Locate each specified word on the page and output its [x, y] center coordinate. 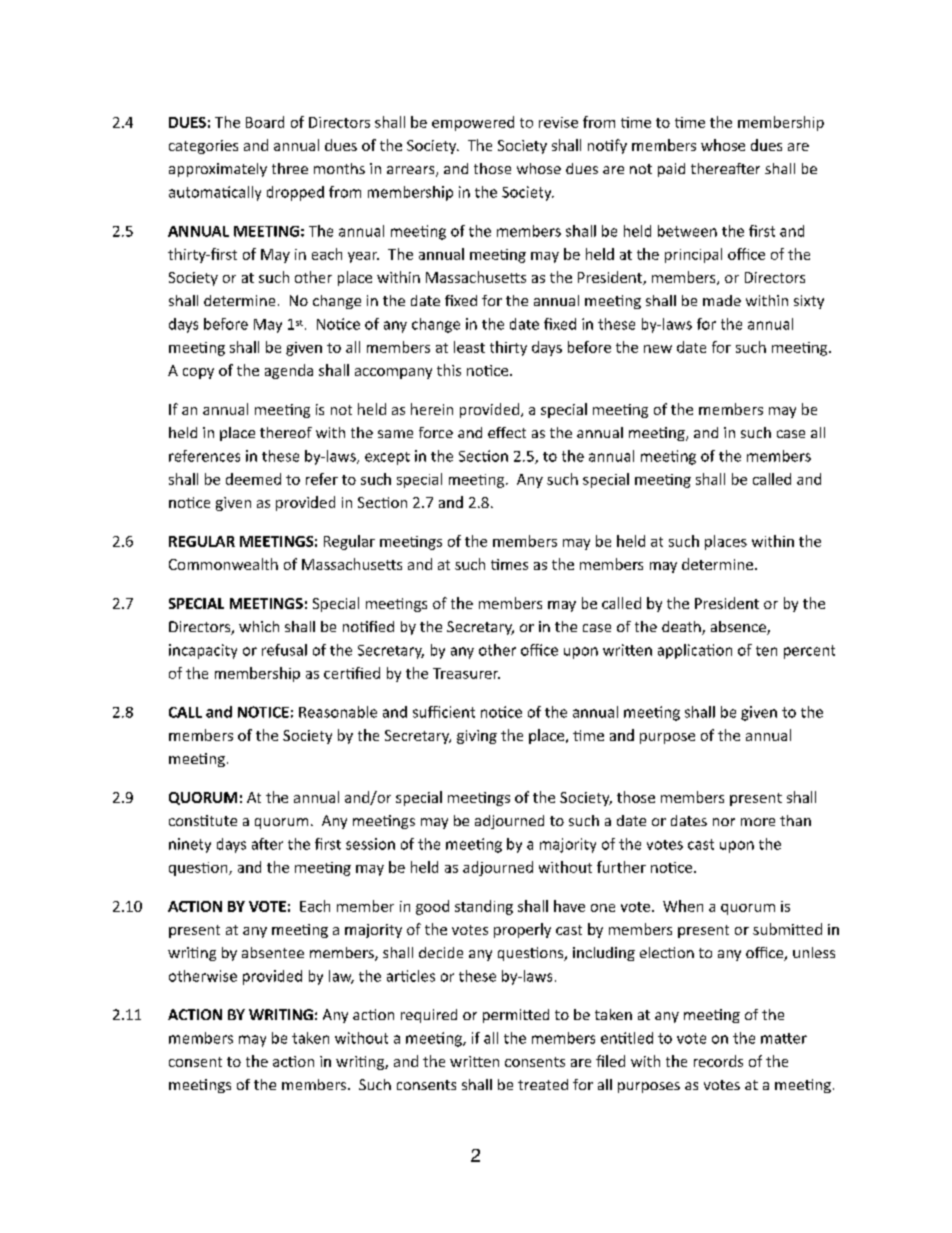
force [436, 432]
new [658, 349]
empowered [473, 123]
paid [671, 170]
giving [477, 737]
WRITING [281, 1014]
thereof [286, 432]
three [290, 168]
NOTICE [263, 712]
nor [724, 822]
